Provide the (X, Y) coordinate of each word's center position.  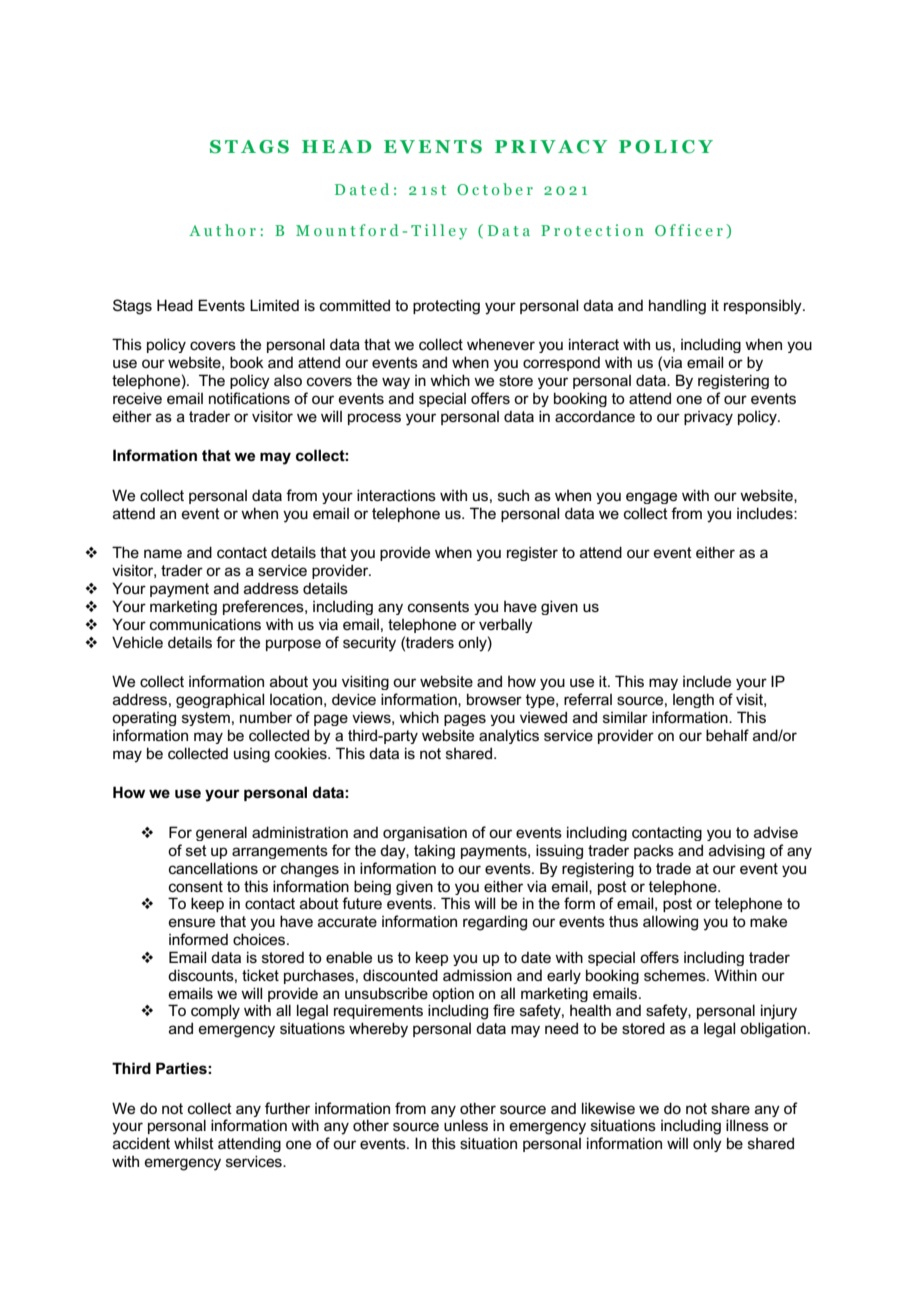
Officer (689, 230)
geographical (220, 700)
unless (466, 1125)
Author (222, 230)
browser (494, 699)
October (495, 189)
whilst (194, 1143)
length (693, 700)
